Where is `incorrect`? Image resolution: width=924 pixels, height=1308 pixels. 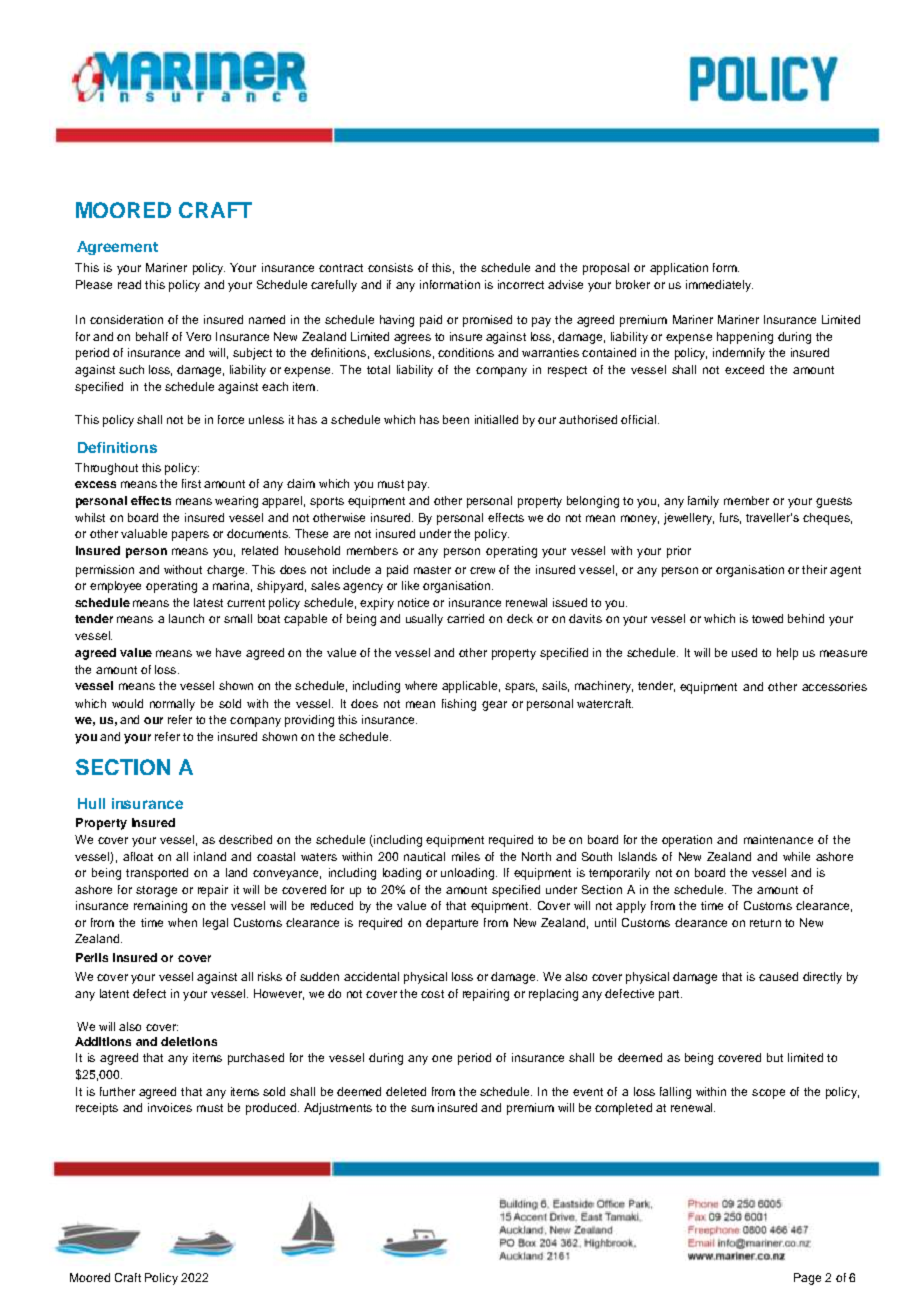 incorrect is located at coordinates (521, 284).
